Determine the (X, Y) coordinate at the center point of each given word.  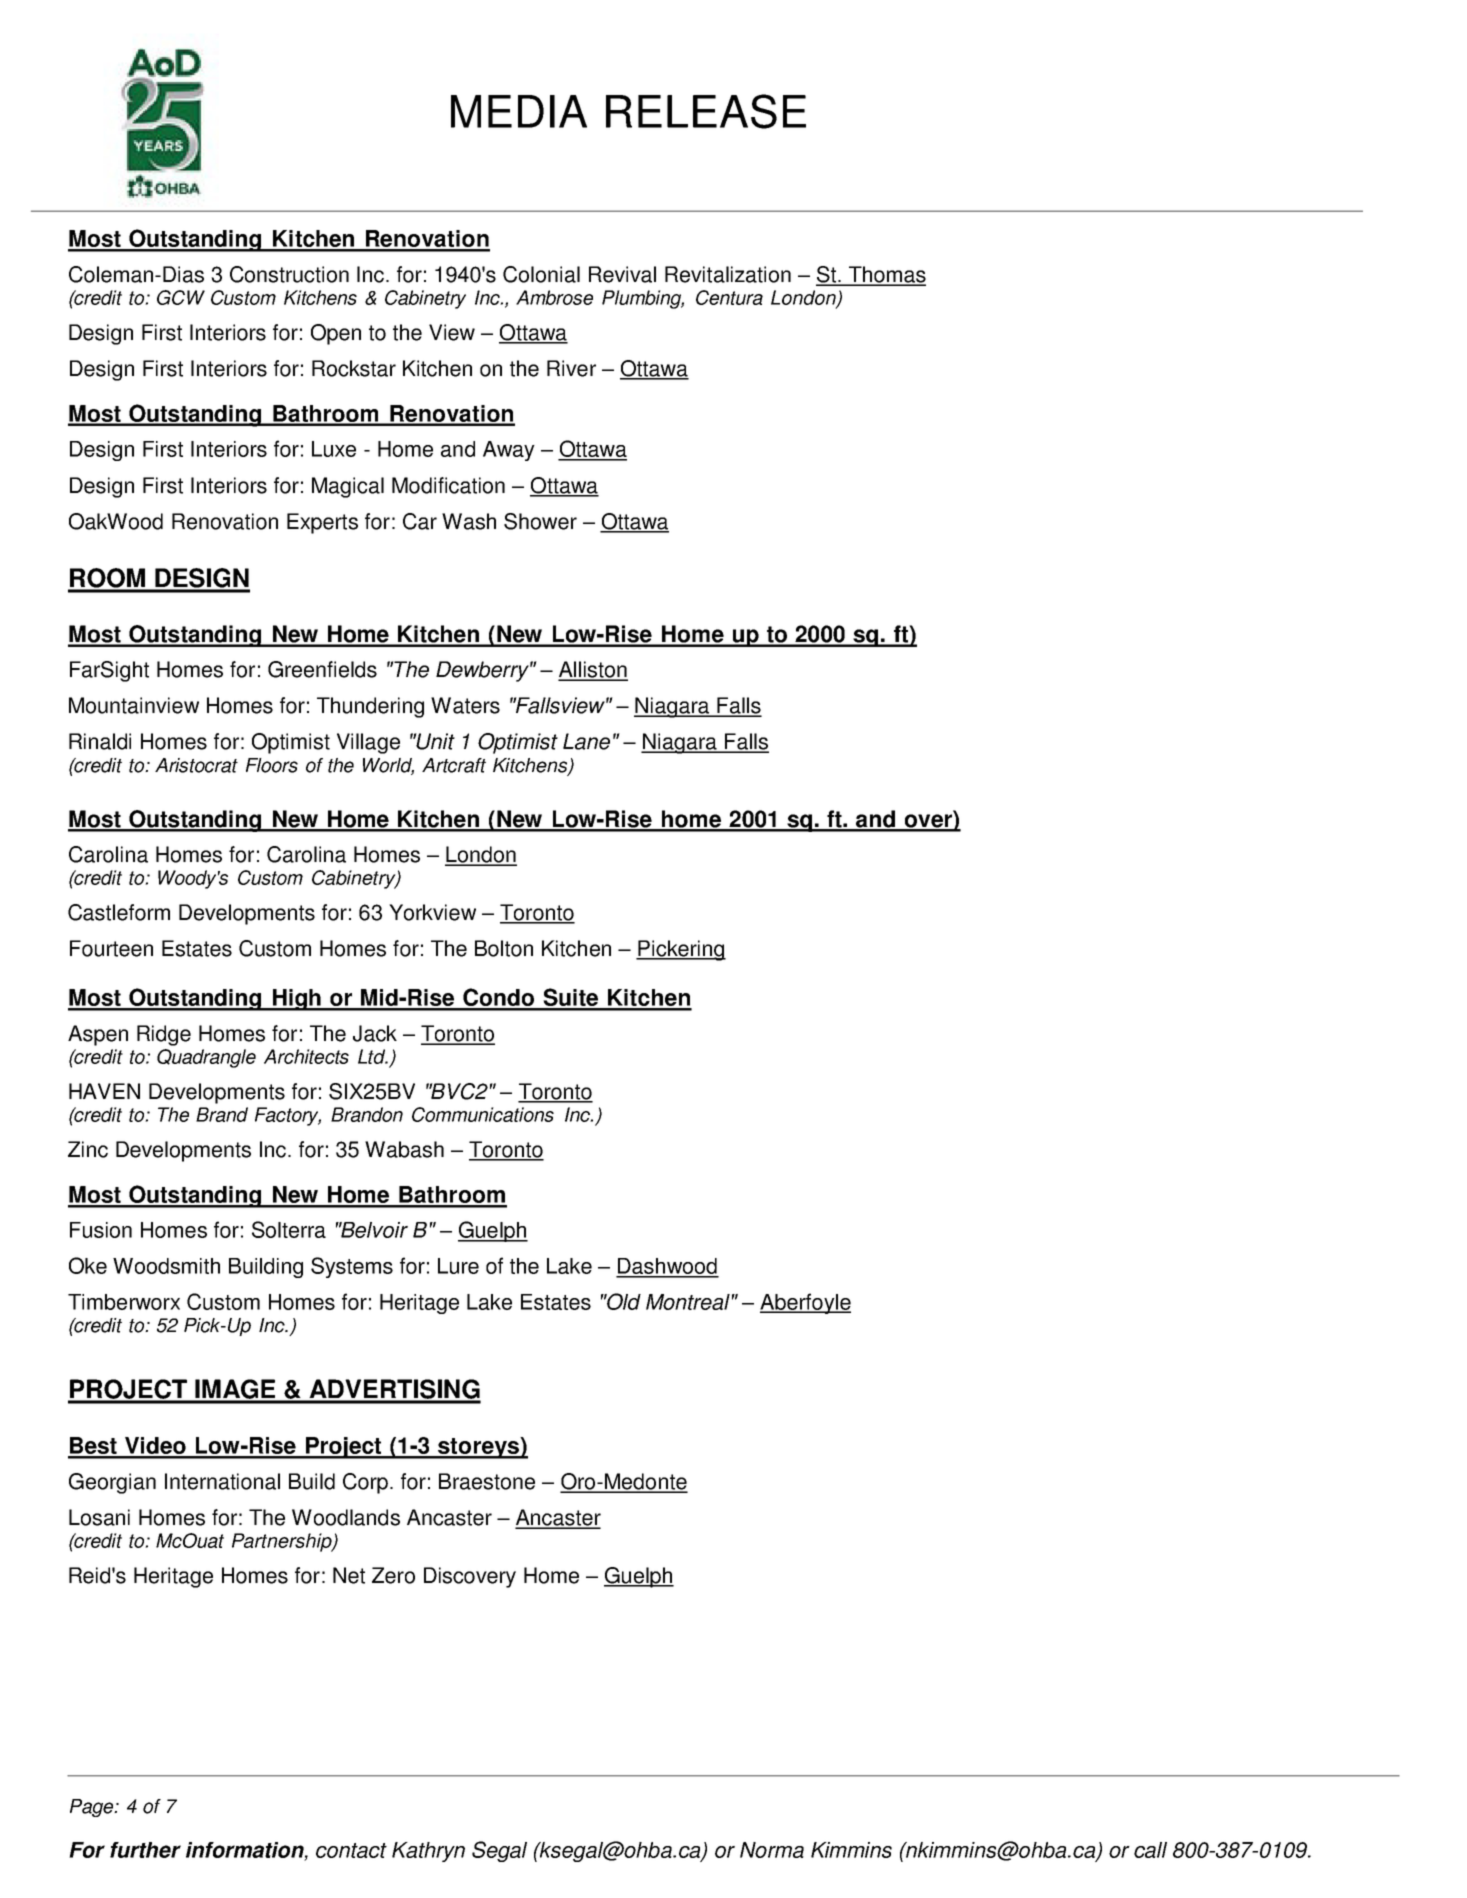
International (222, 1481)
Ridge (164, 1035)
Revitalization (728, 274)
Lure (458, 1266)
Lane (586, 741)
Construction (289, 274)
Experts (322, 523)
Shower (540, 521)
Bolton (504, 948)
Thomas (886, 275)
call (1150, 1850)
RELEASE (706, 111)
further (145, 1850)
